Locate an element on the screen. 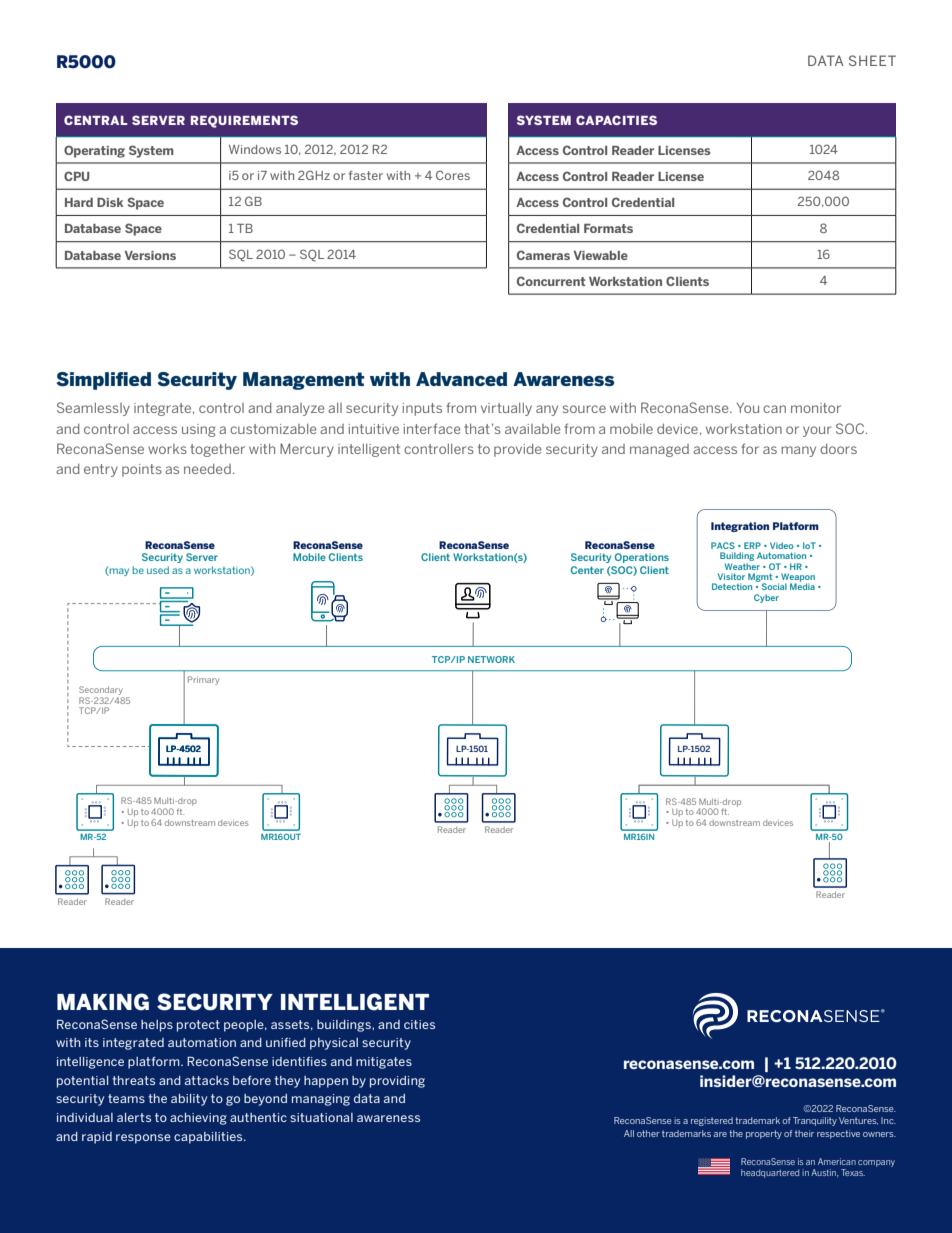 This screenshot has height=1233, width=952. their is located at coordinates (804, 1133).
